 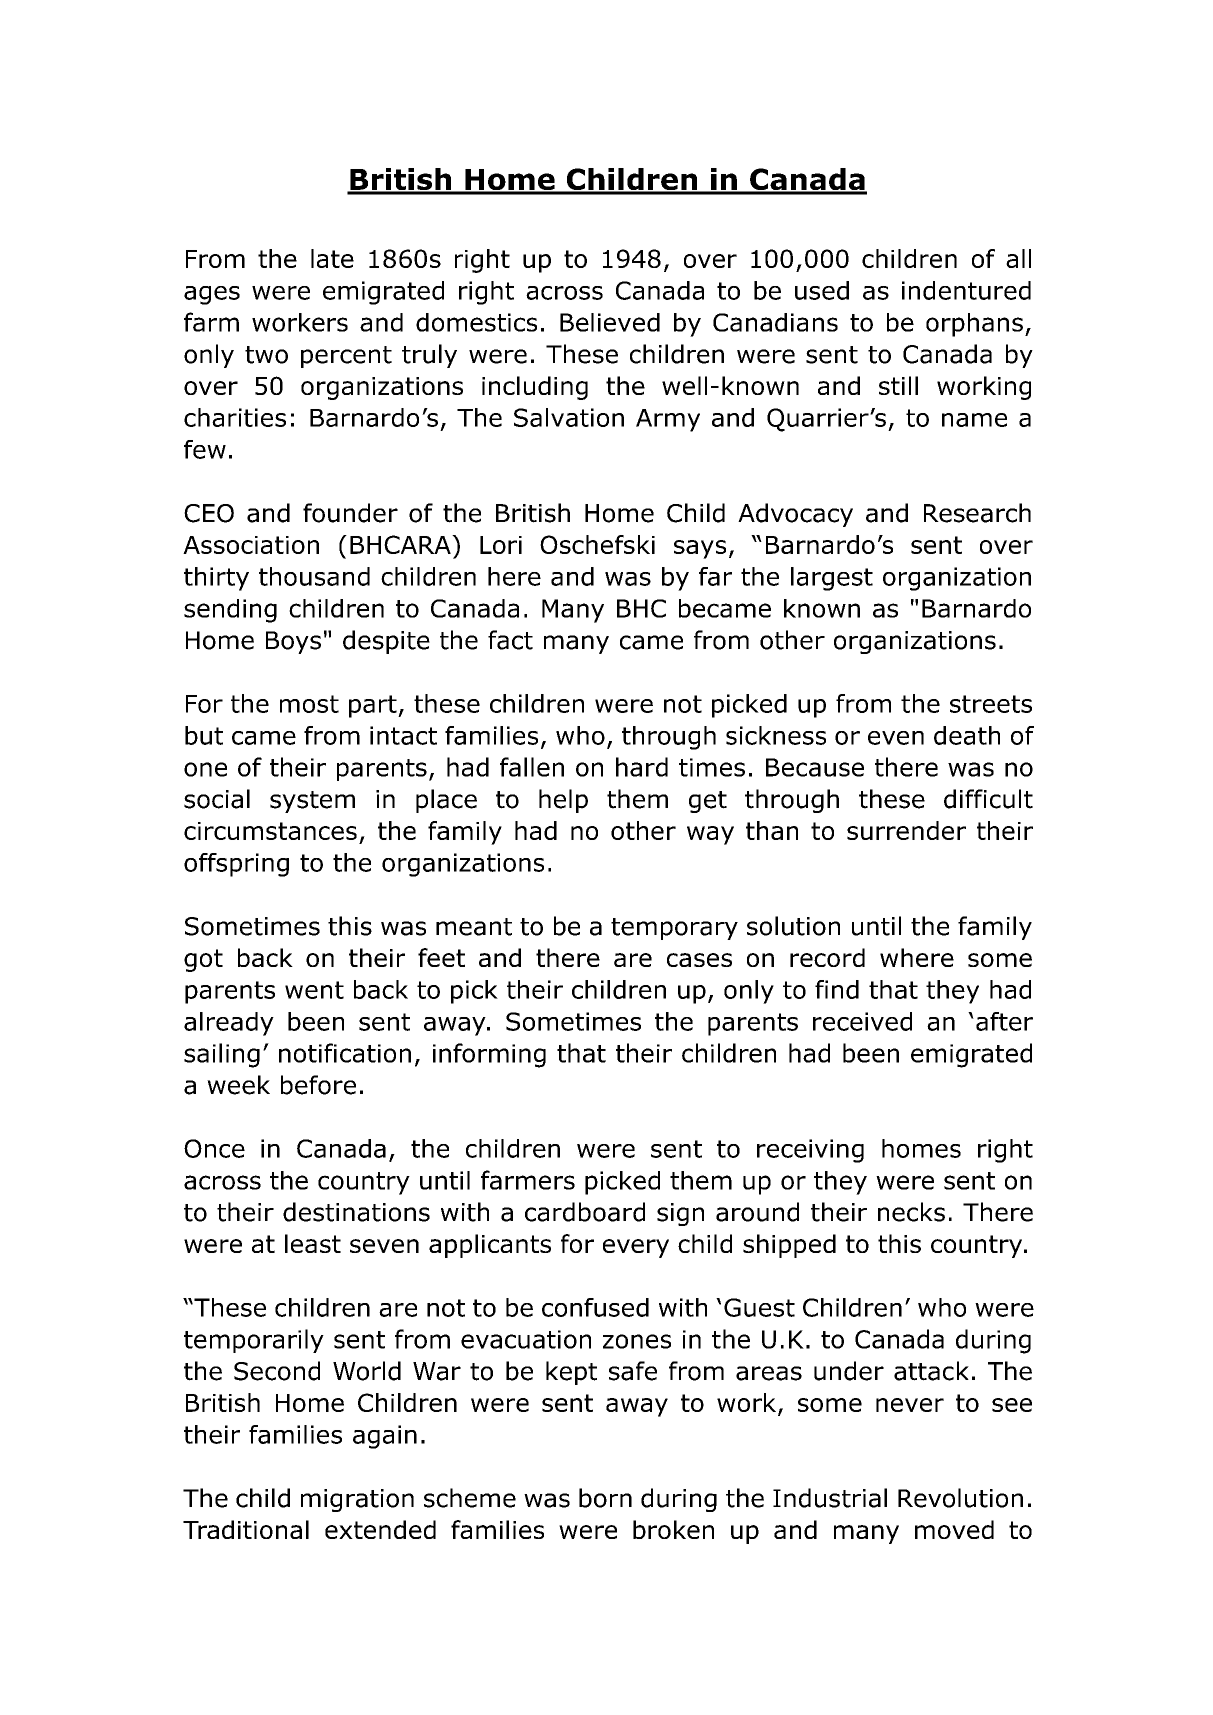 What do you see at coordinates (960, 1498) in the page?
I see `Revolution` at bounding box center [960, 1498].
